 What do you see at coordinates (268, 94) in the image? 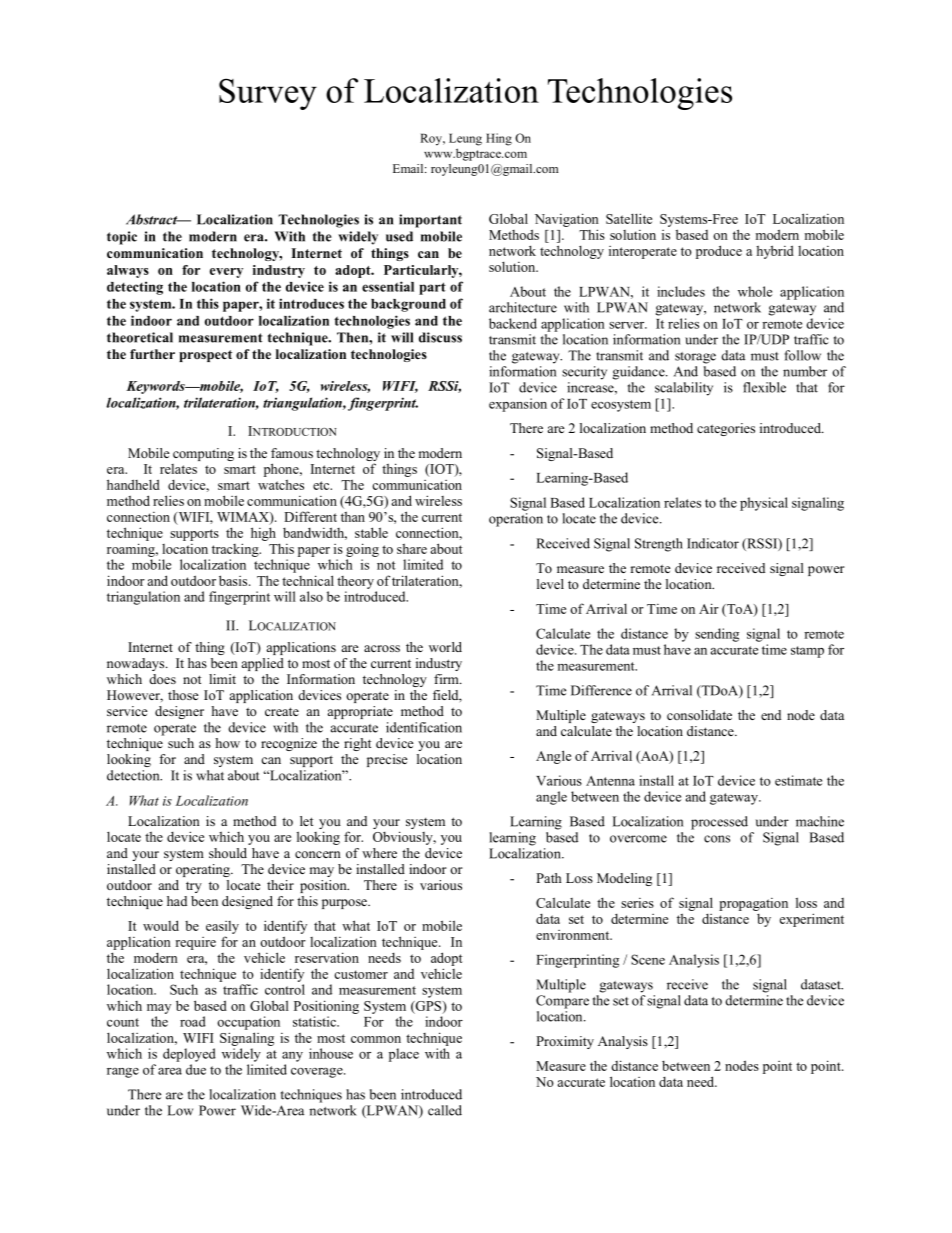
I see `Survey` at bounding box center [268, 94].
